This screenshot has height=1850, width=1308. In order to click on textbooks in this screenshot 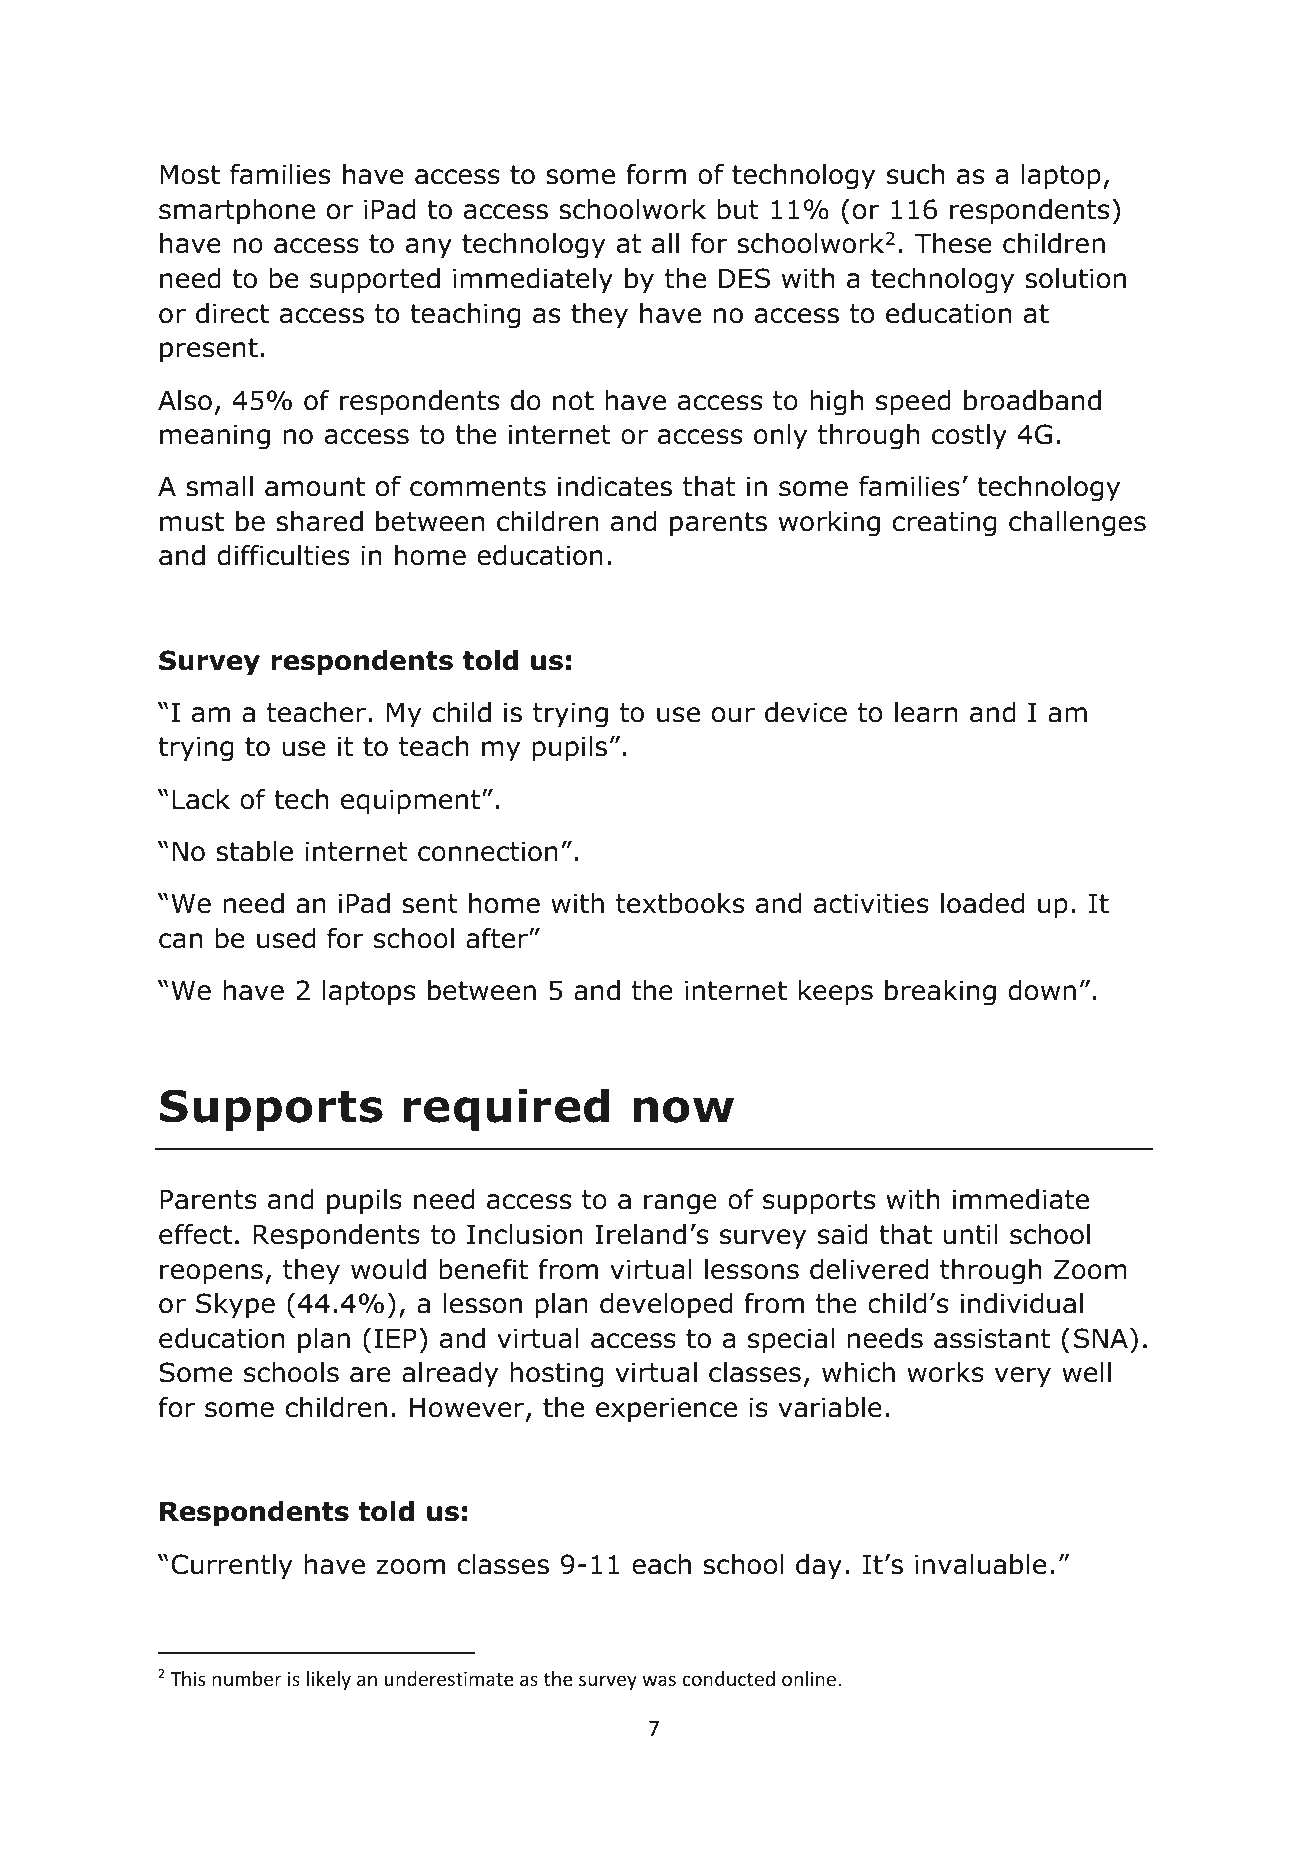, I will do `click(680, 903)`.
